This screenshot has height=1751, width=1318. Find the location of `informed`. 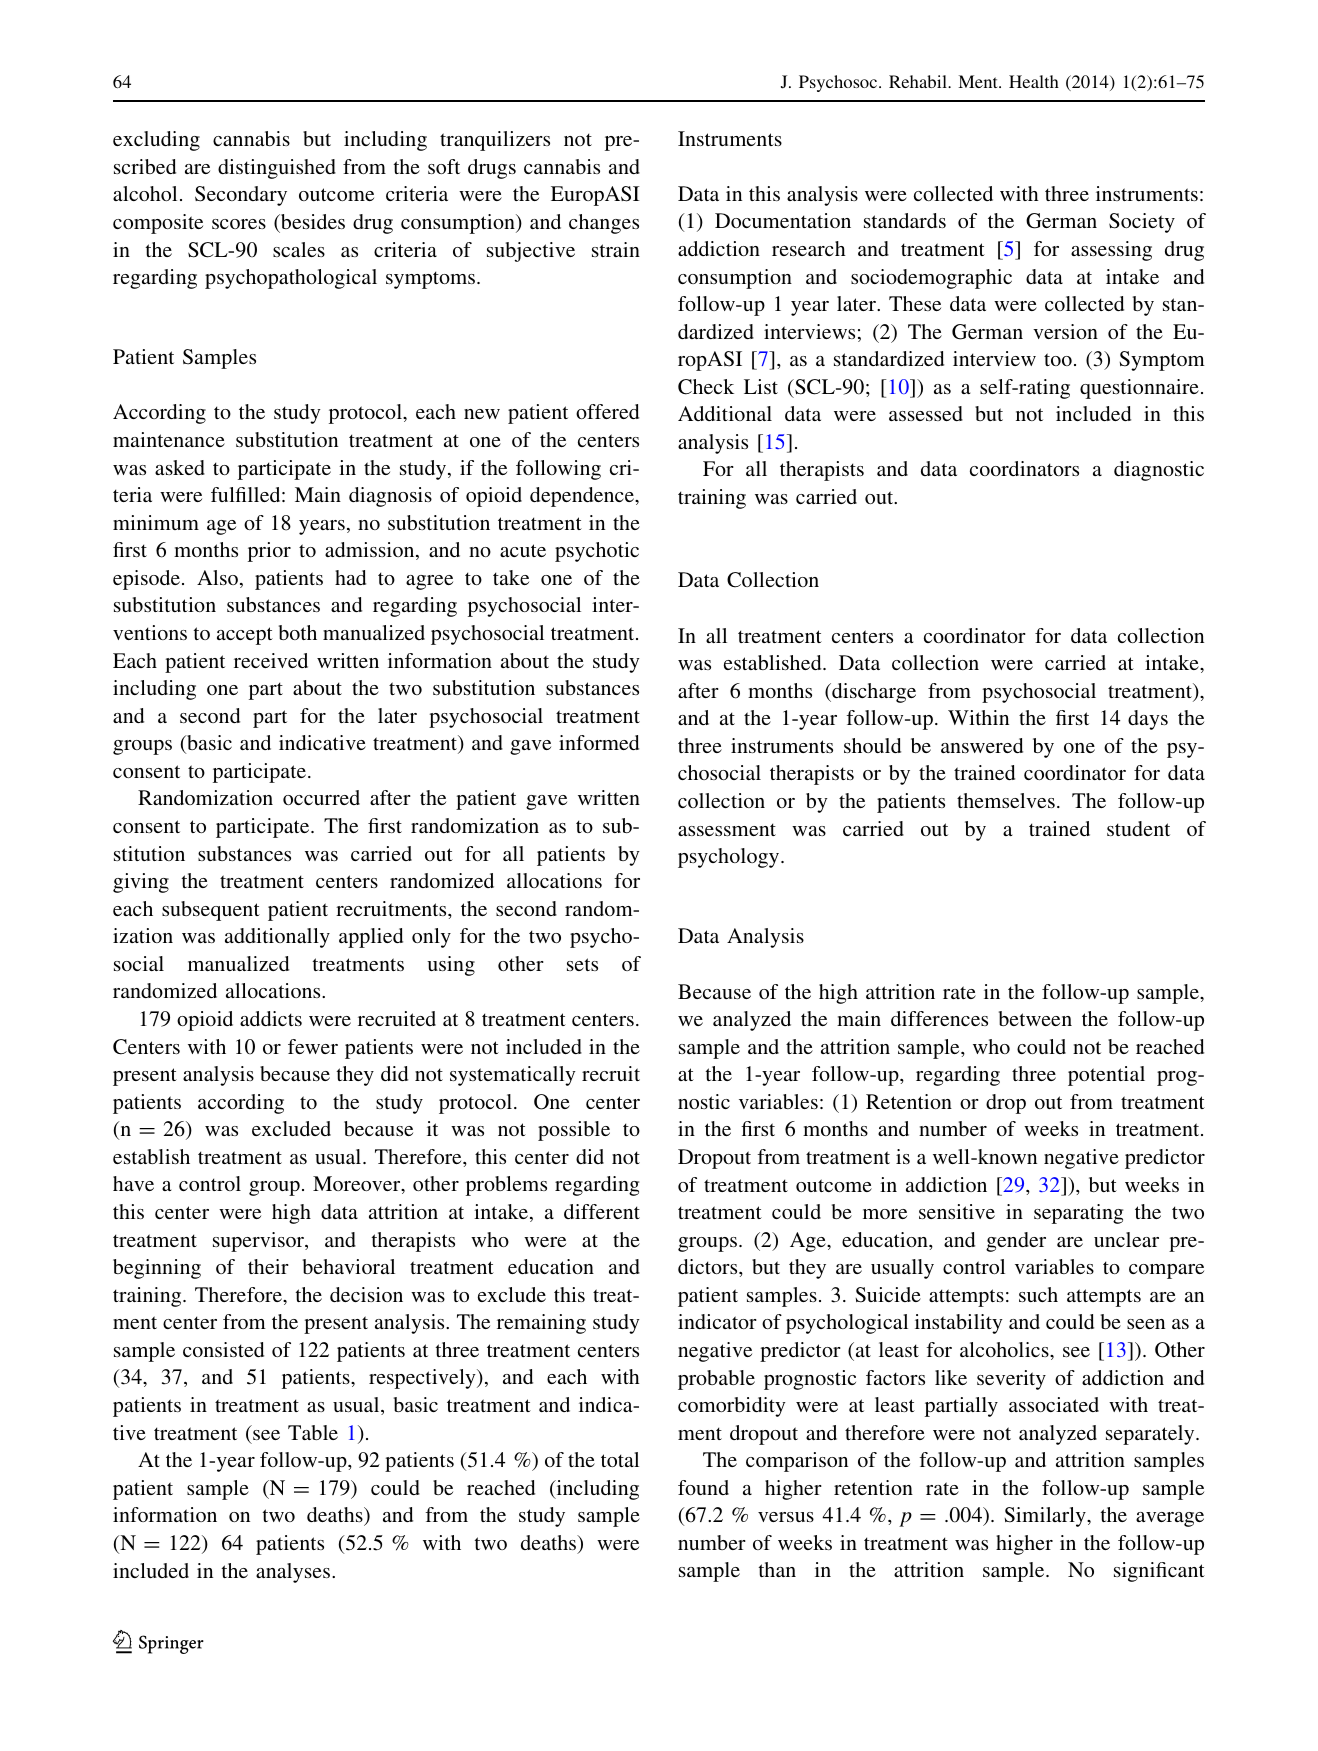

informed is located at coordinates (599, 742).
